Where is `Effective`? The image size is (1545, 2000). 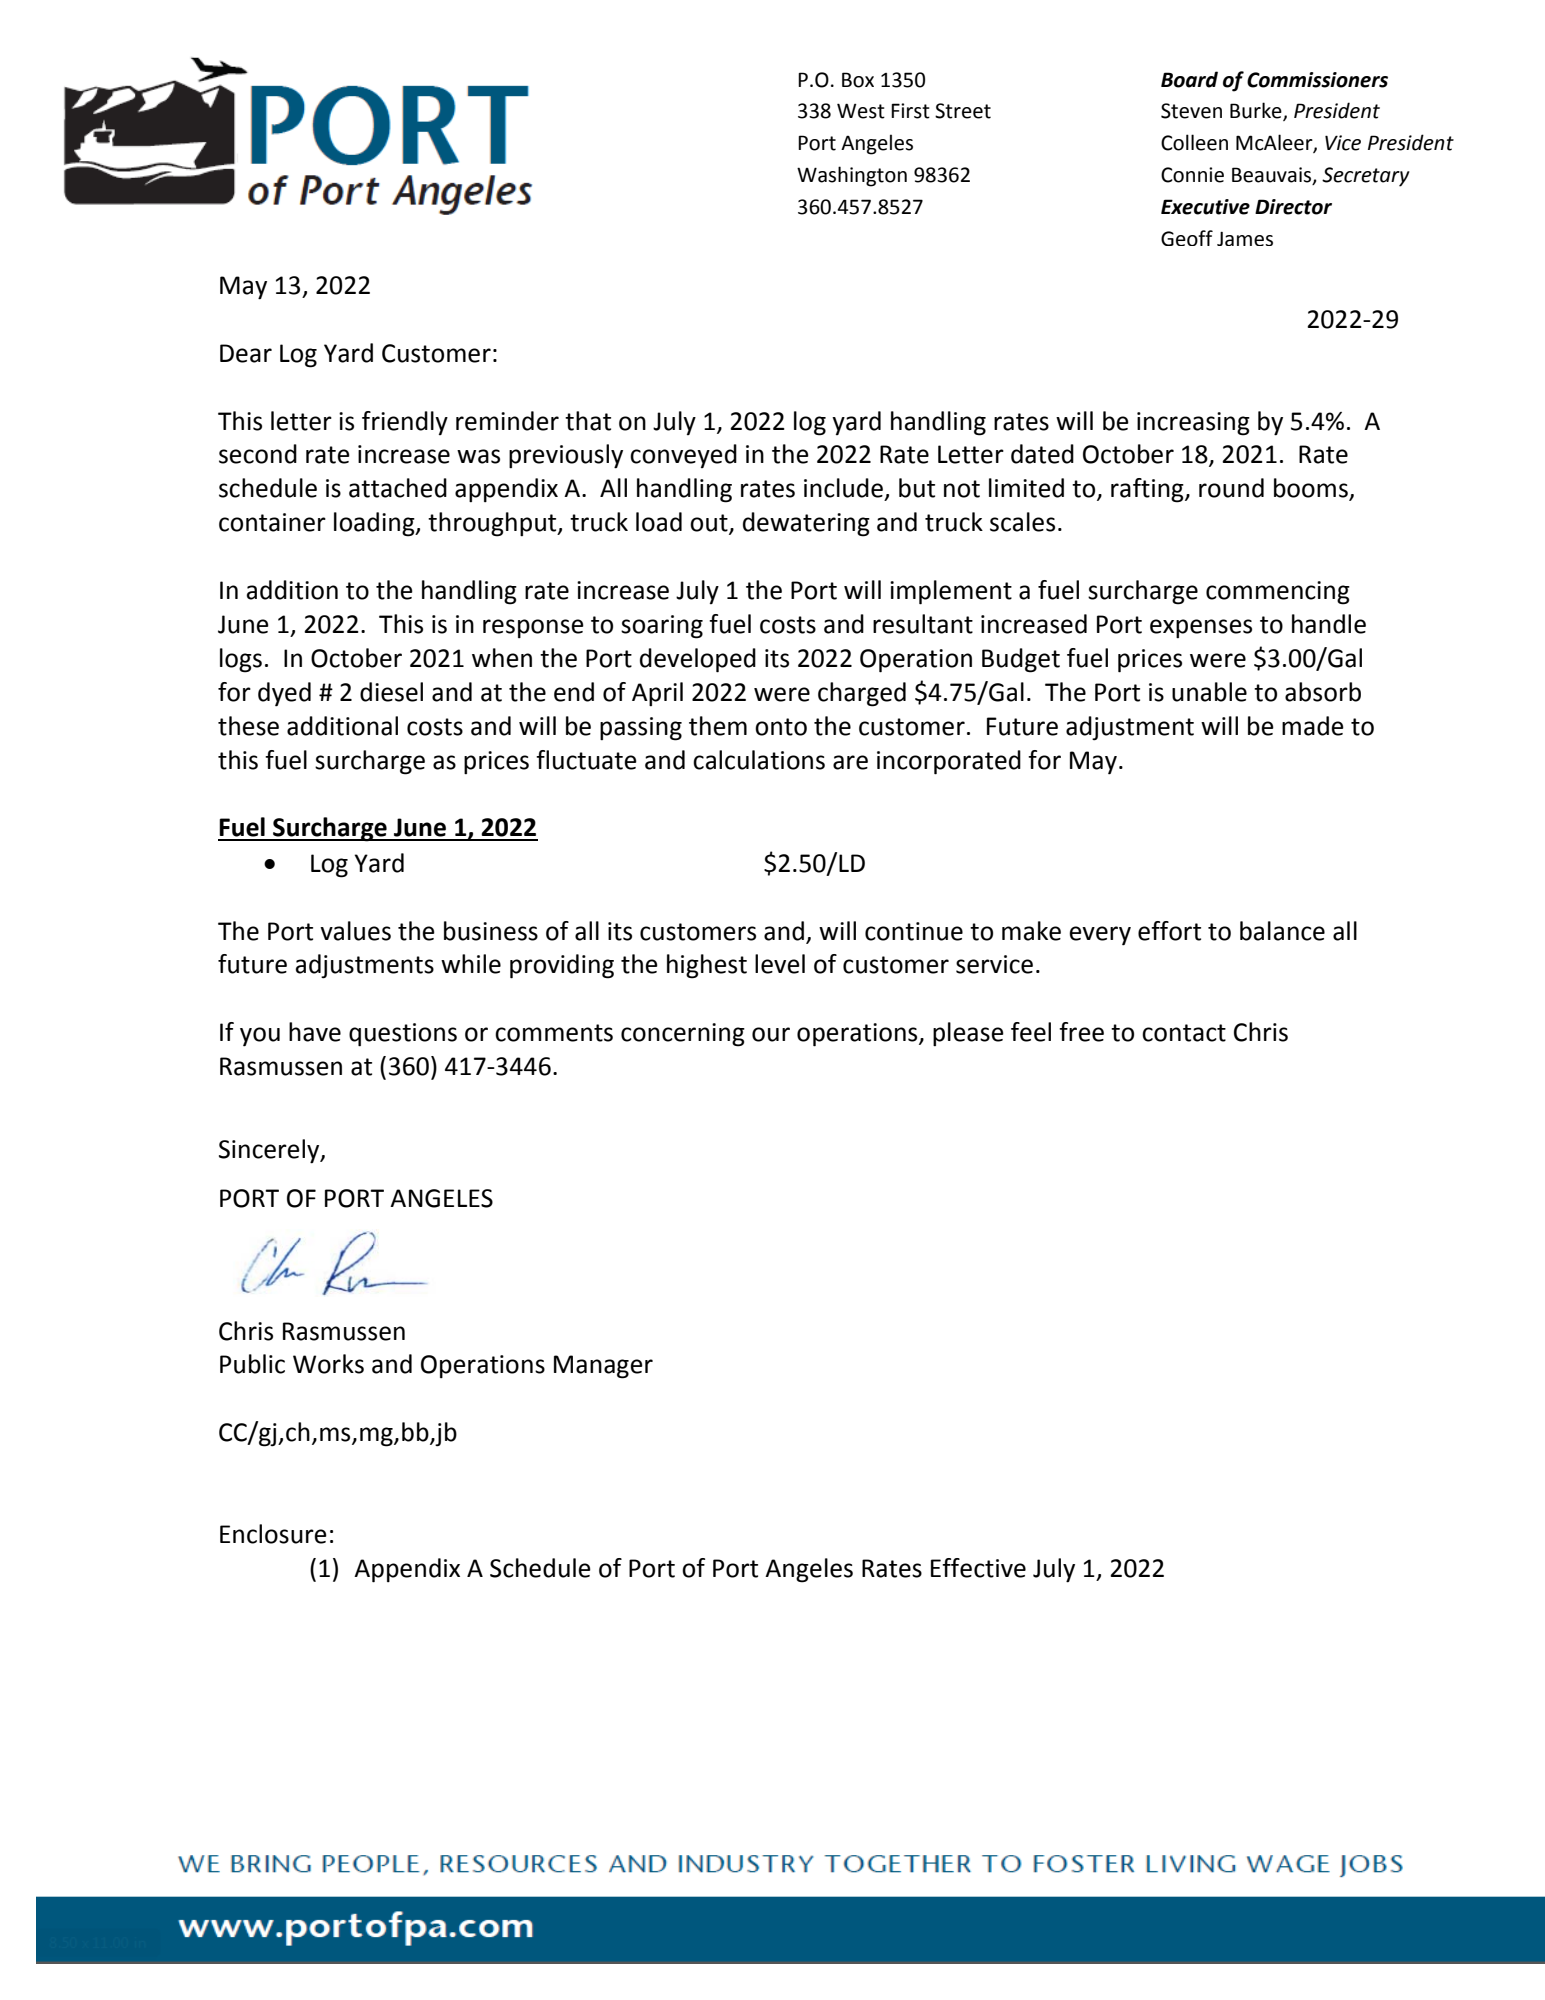
Effective is located at coordinates (978, 1568).
